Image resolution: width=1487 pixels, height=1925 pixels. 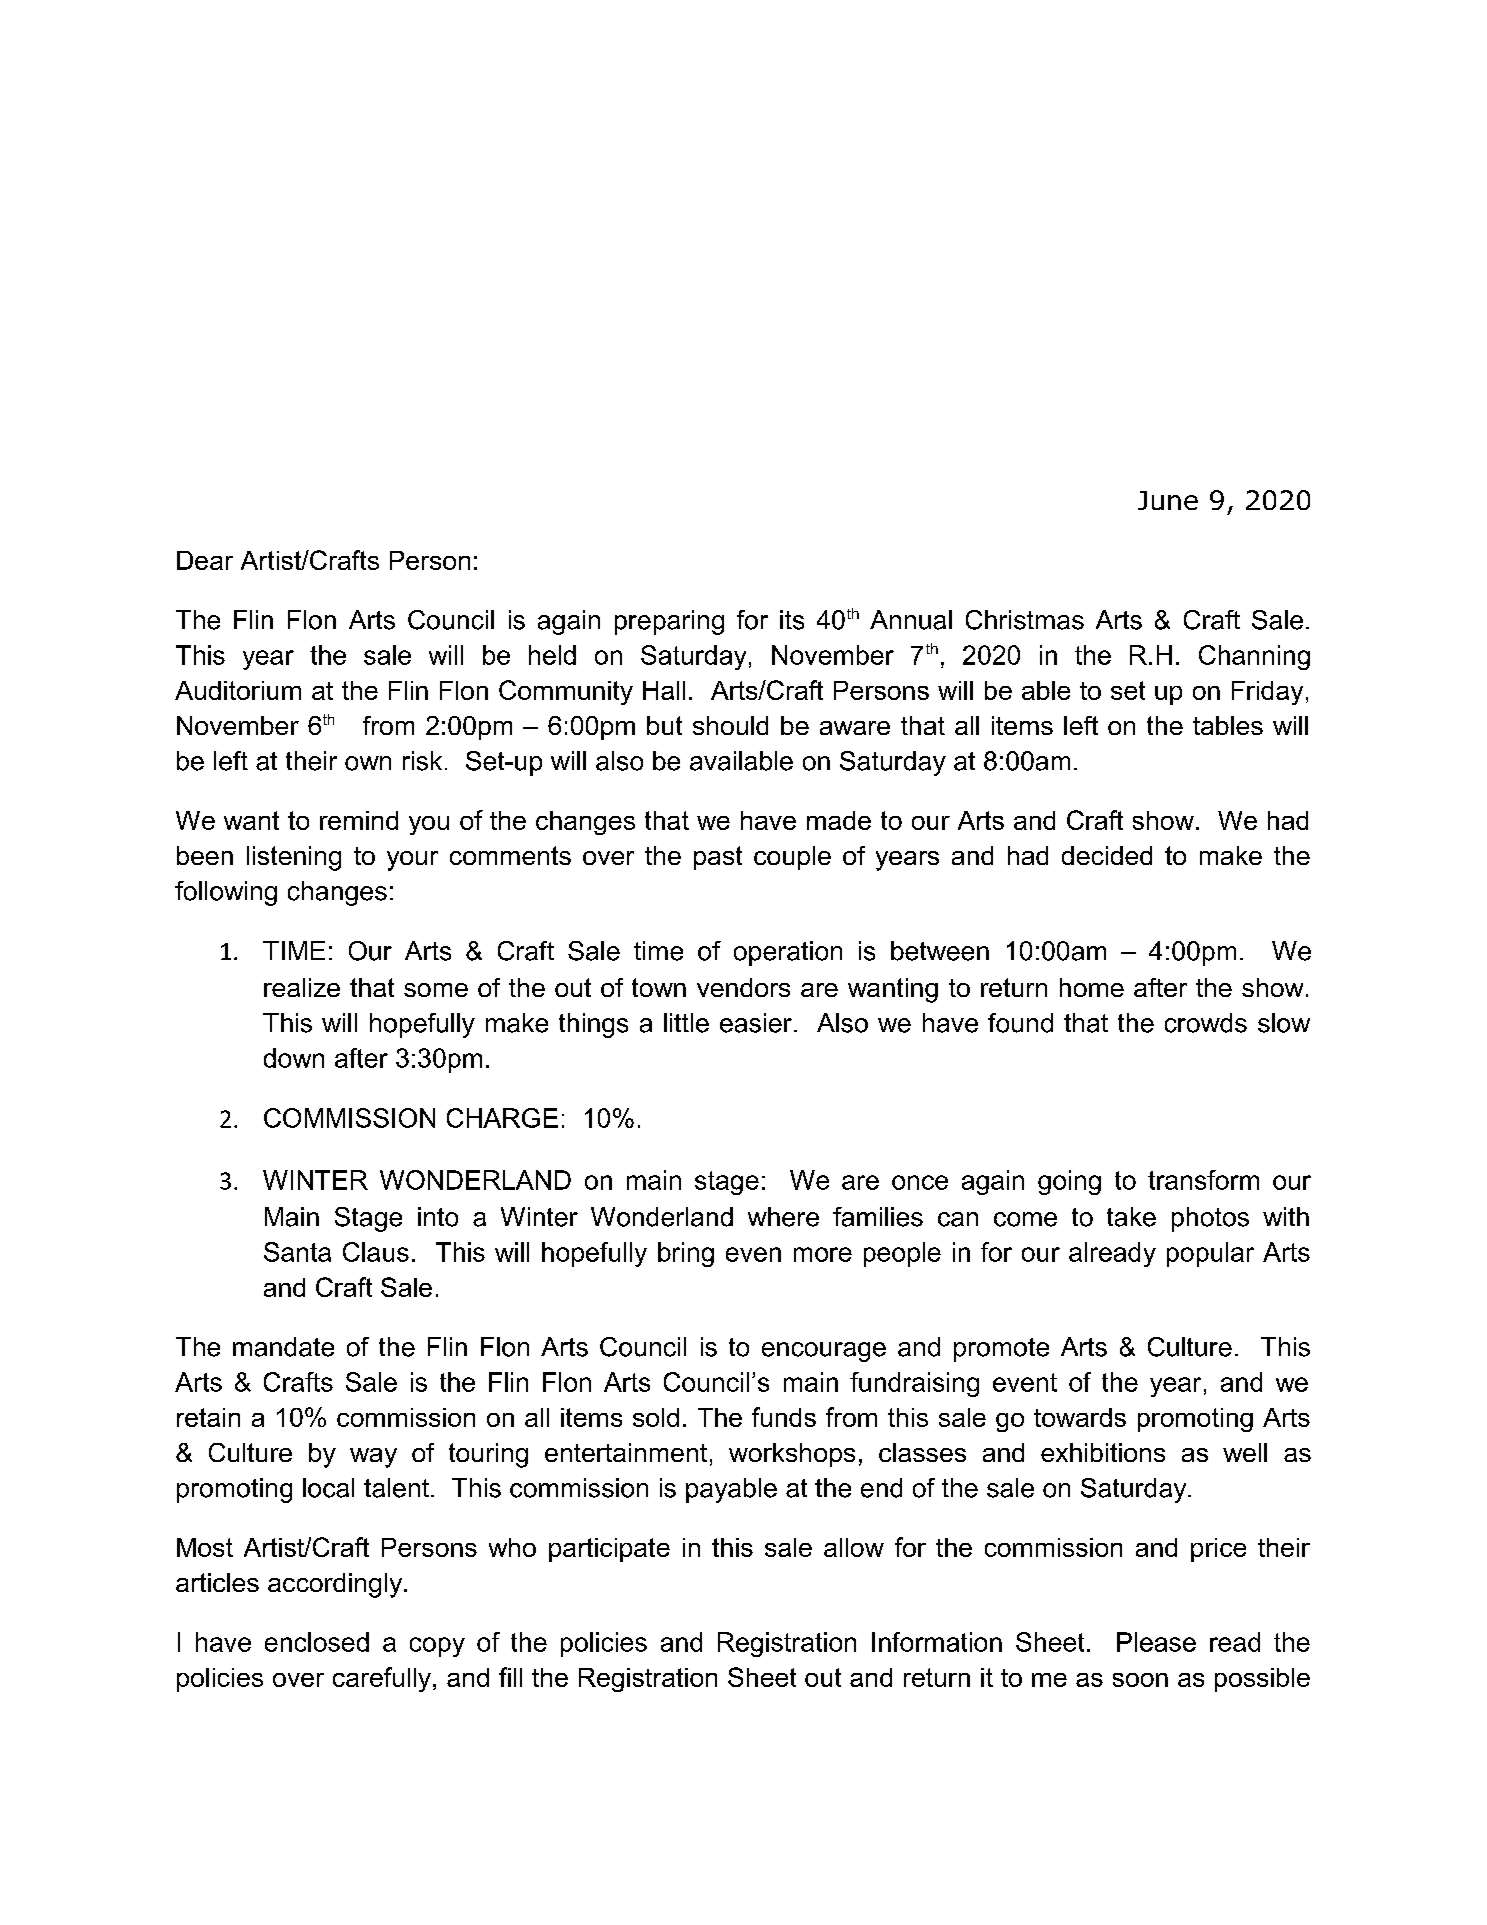 What do you see at coordinates (718, 858) in the document?
I see `past` at bounding box center [718, 858].
